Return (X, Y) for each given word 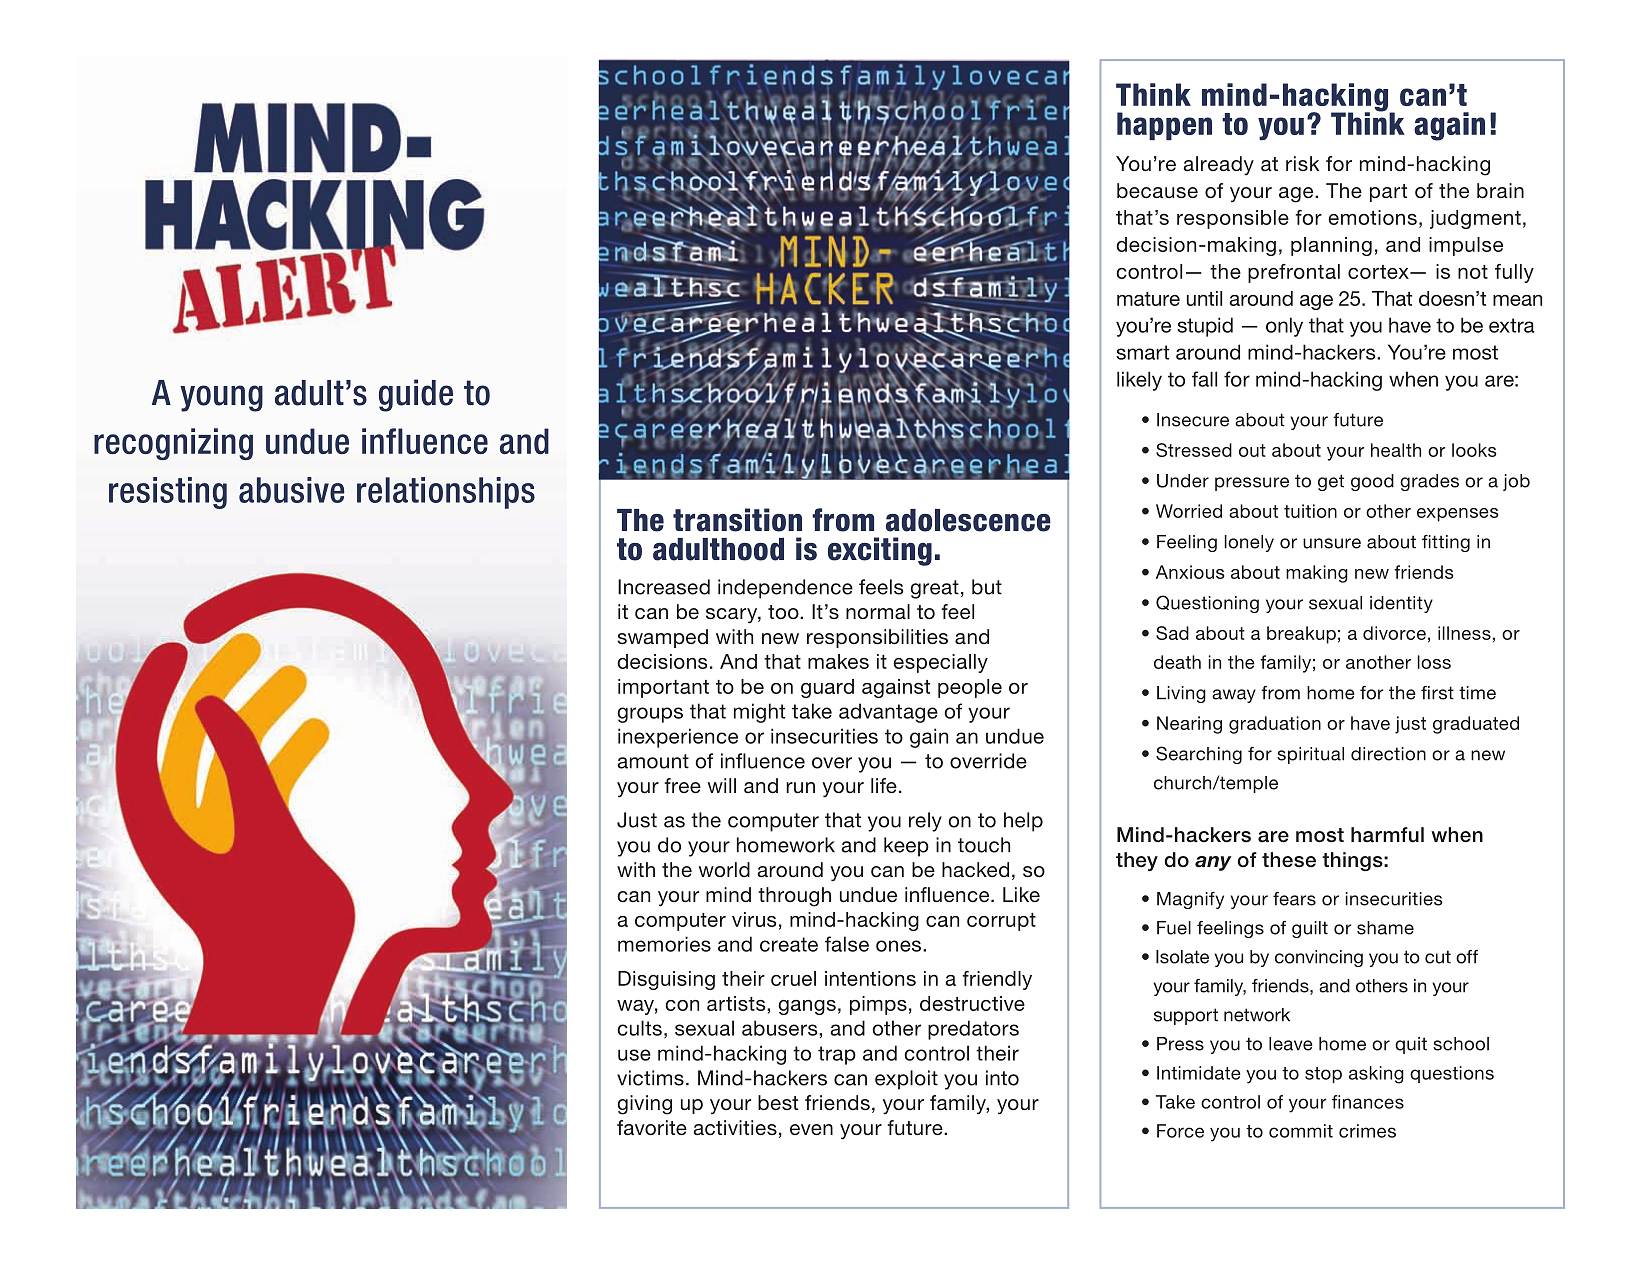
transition (737, 520)
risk (1302, 163)
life (884, 785)
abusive (291, 490)
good (1372, 482)
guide (416, 395)
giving (645, 1105)
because (1157, 190)
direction (1388, 754)
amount (653, 761)
